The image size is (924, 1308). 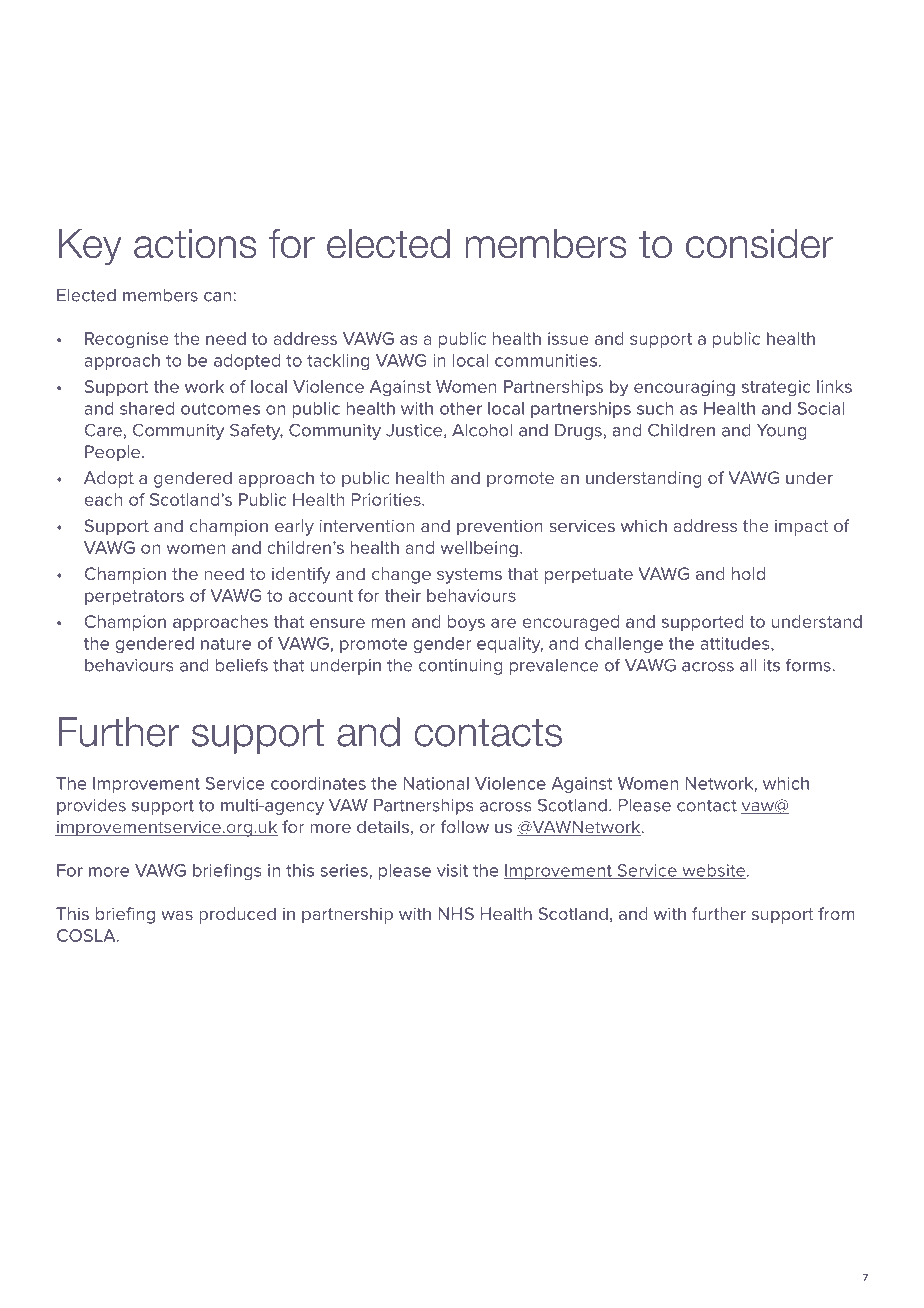 What do you see at coordinates (114, 453) in the document?
I see `People` at bounding box center [114, 453].
